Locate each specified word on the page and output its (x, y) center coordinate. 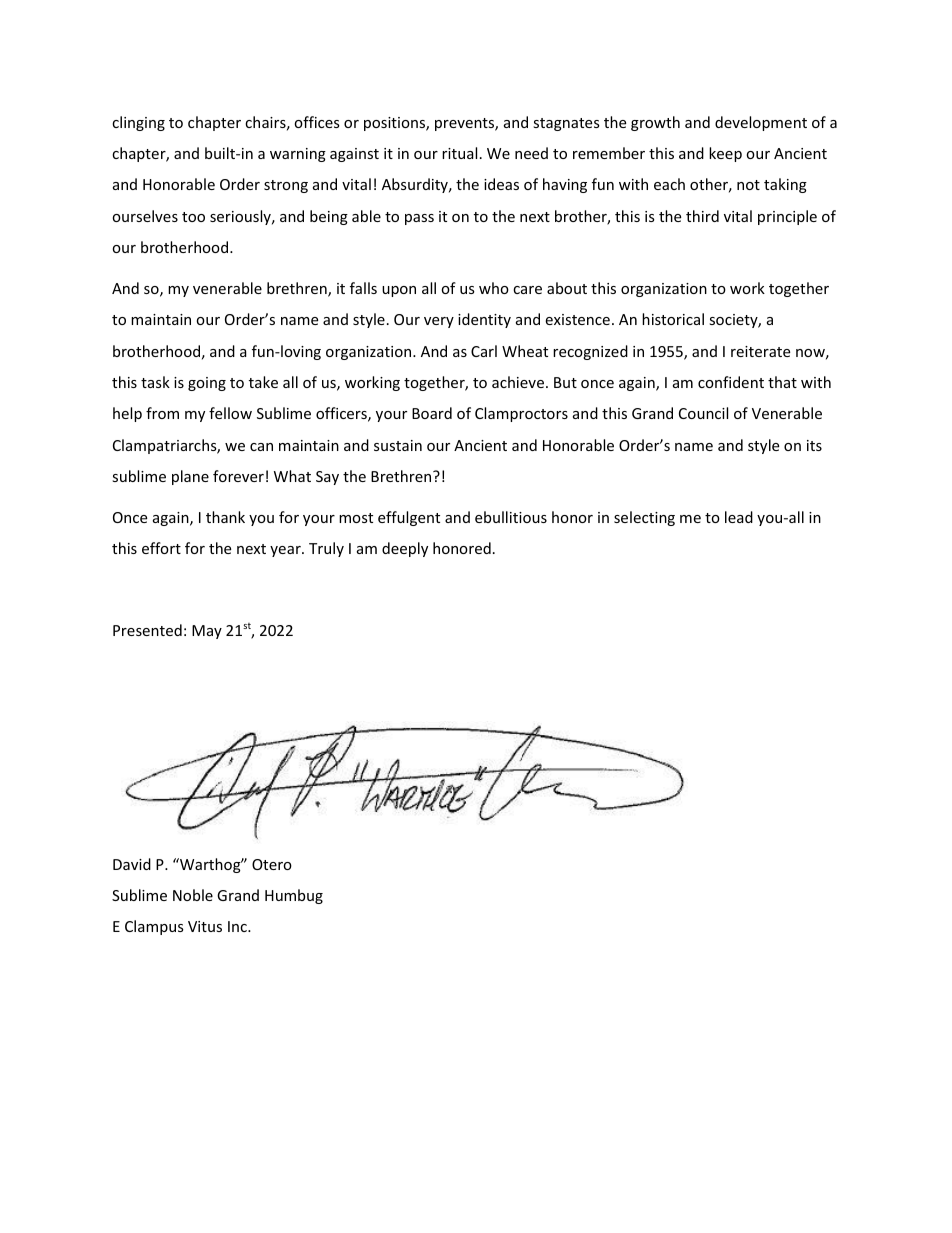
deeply (405, 549)
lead (739, 517)
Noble (193, 895)
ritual (459, 153)
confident (731, 382)
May (207, 632)
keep (725, 154)
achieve (519, 382)
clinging (138, 123)
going (207, 384)
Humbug (294, 896)
